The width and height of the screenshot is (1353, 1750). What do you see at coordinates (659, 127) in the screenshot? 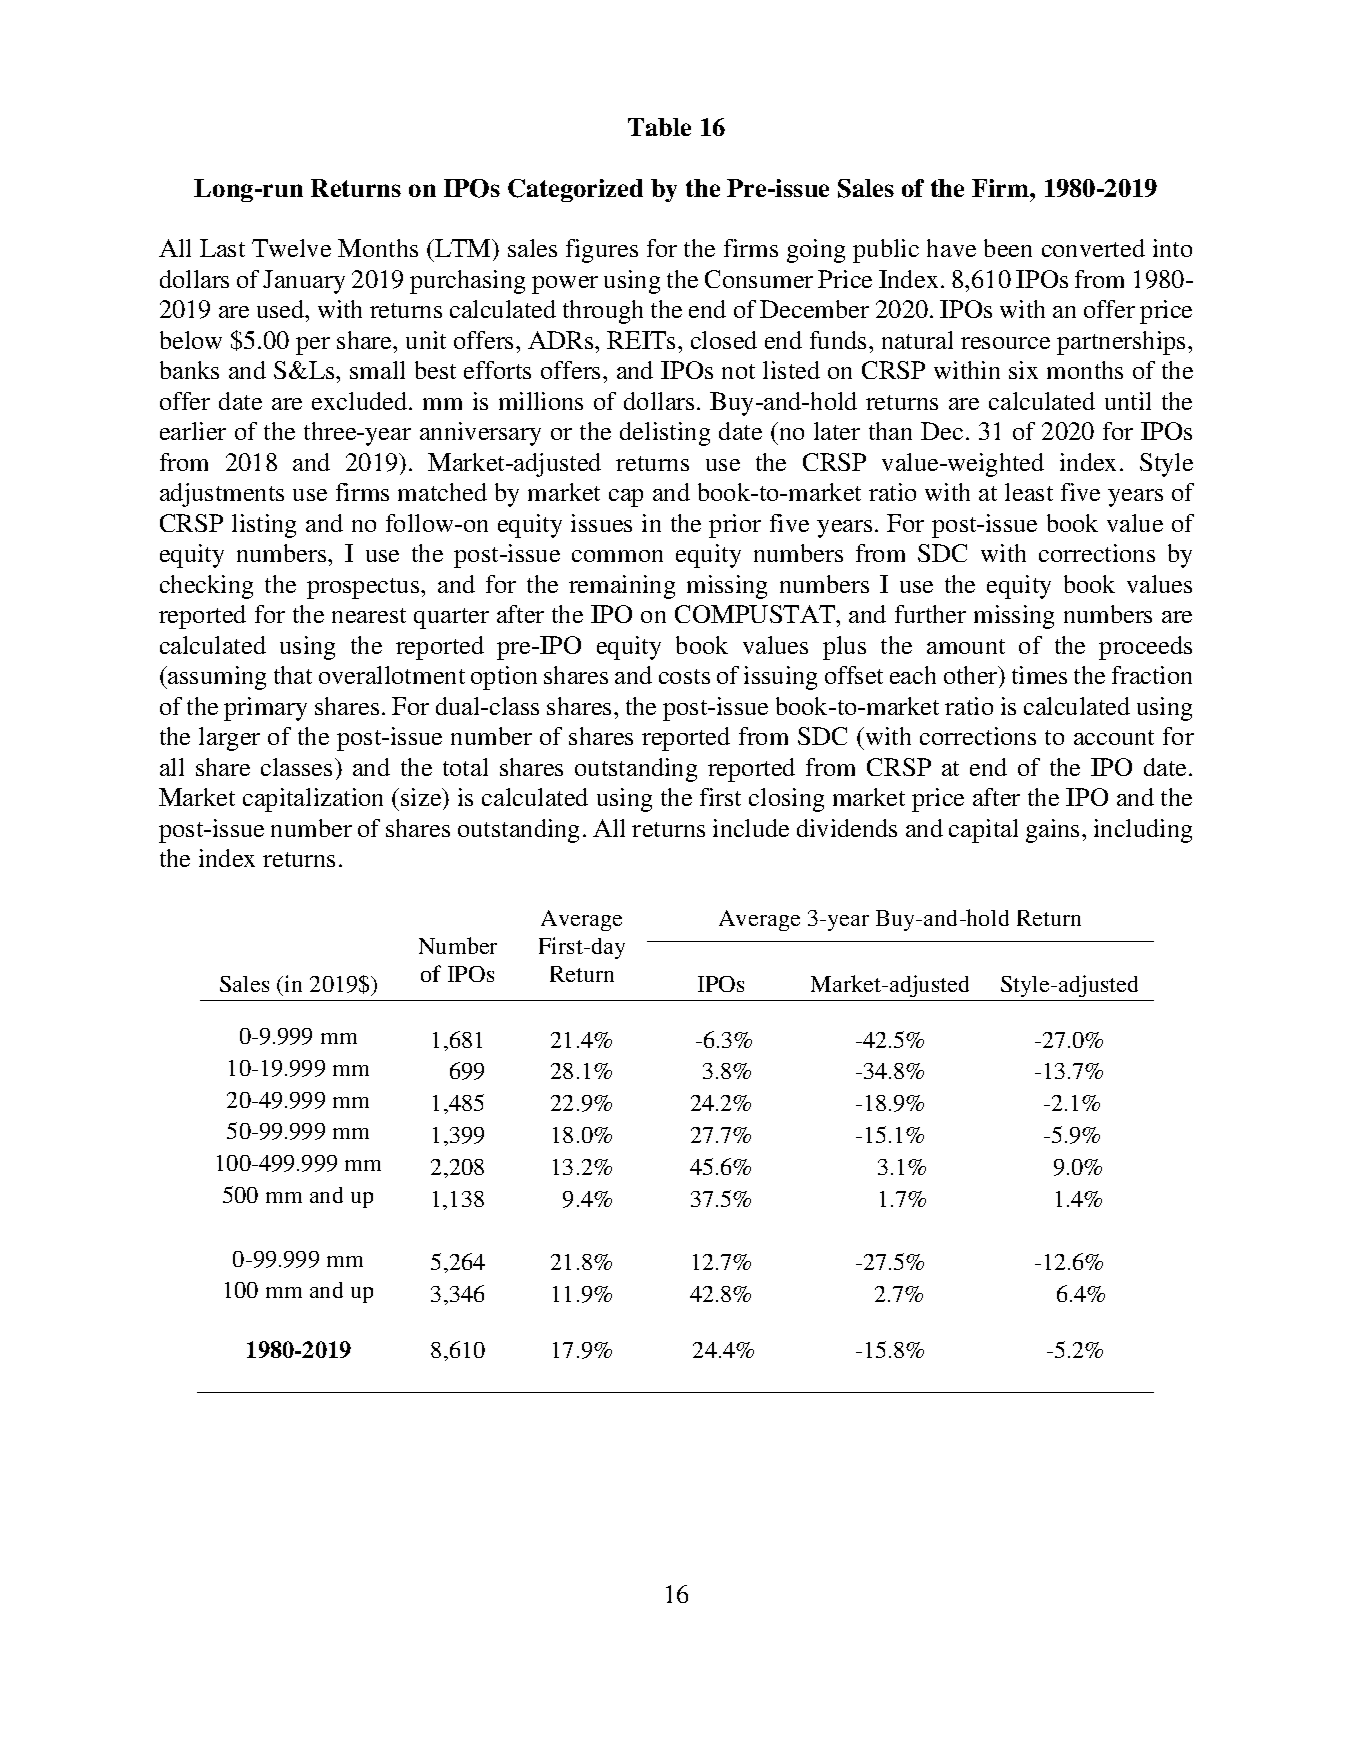
I see `Table` at bounding box center [659, 127].
